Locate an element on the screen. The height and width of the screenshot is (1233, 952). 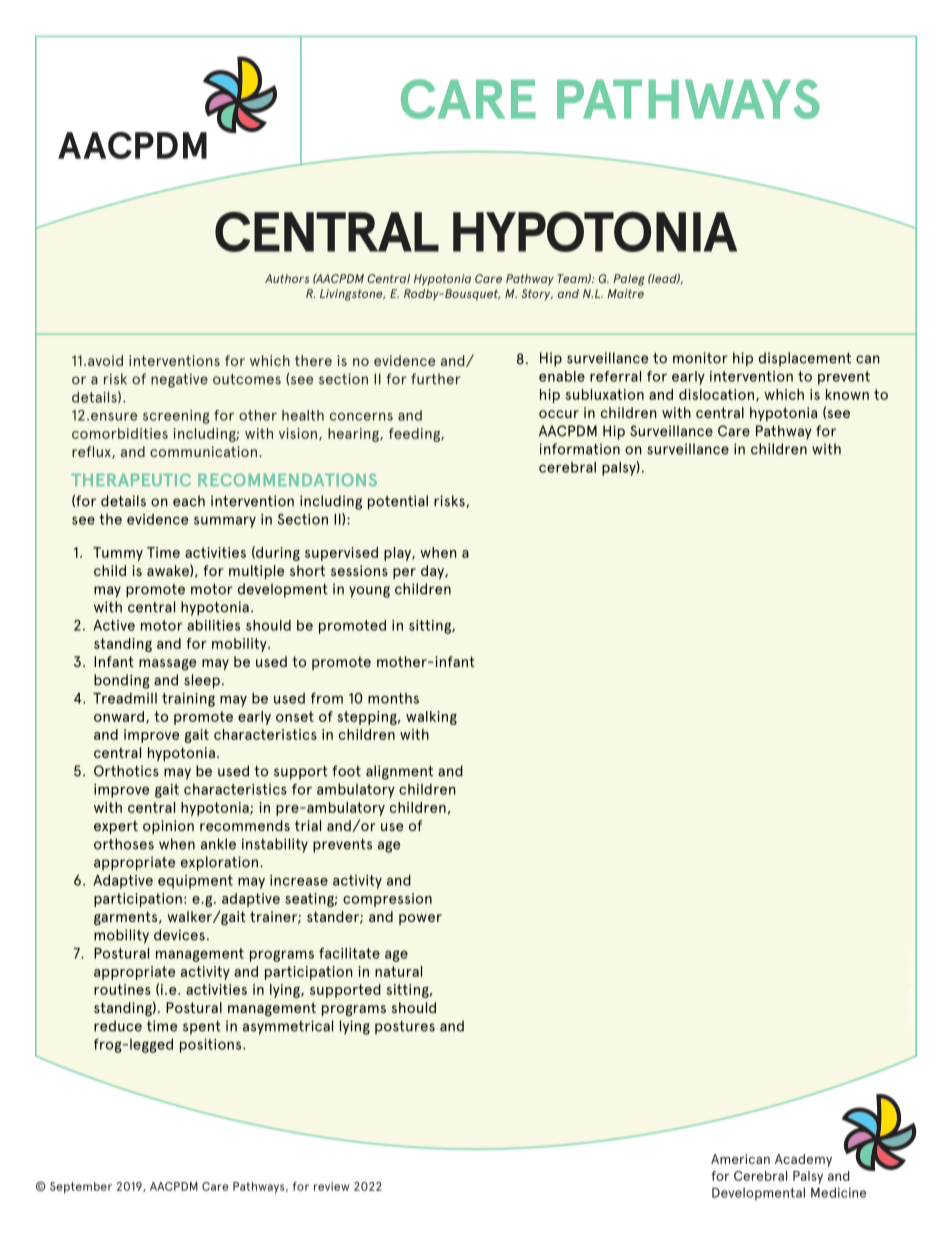
alignment is located at coordinates (399, 772).
